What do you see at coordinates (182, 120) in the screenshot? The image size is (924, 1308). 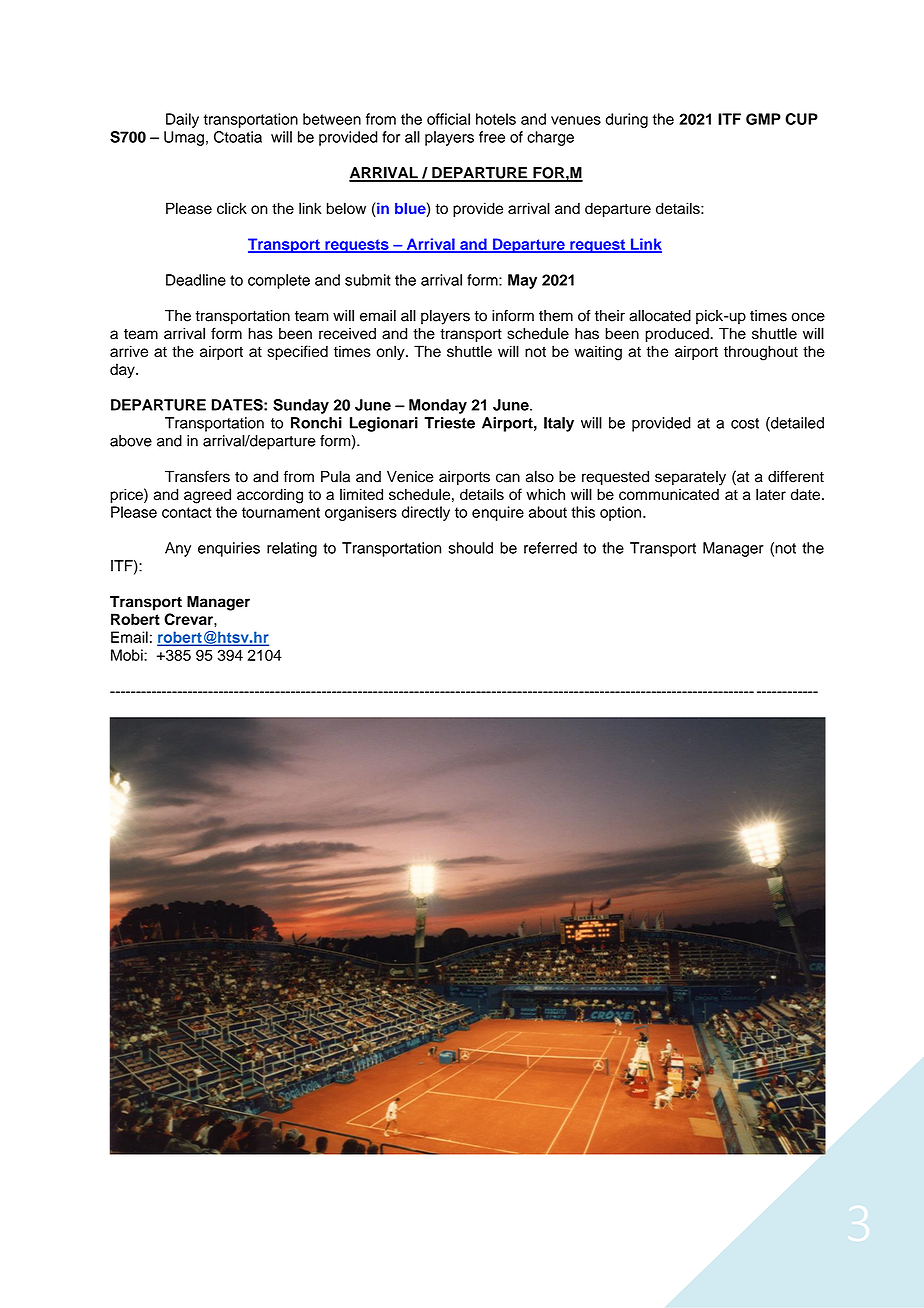 I see `Daily` at bounding box center [182, 120].
